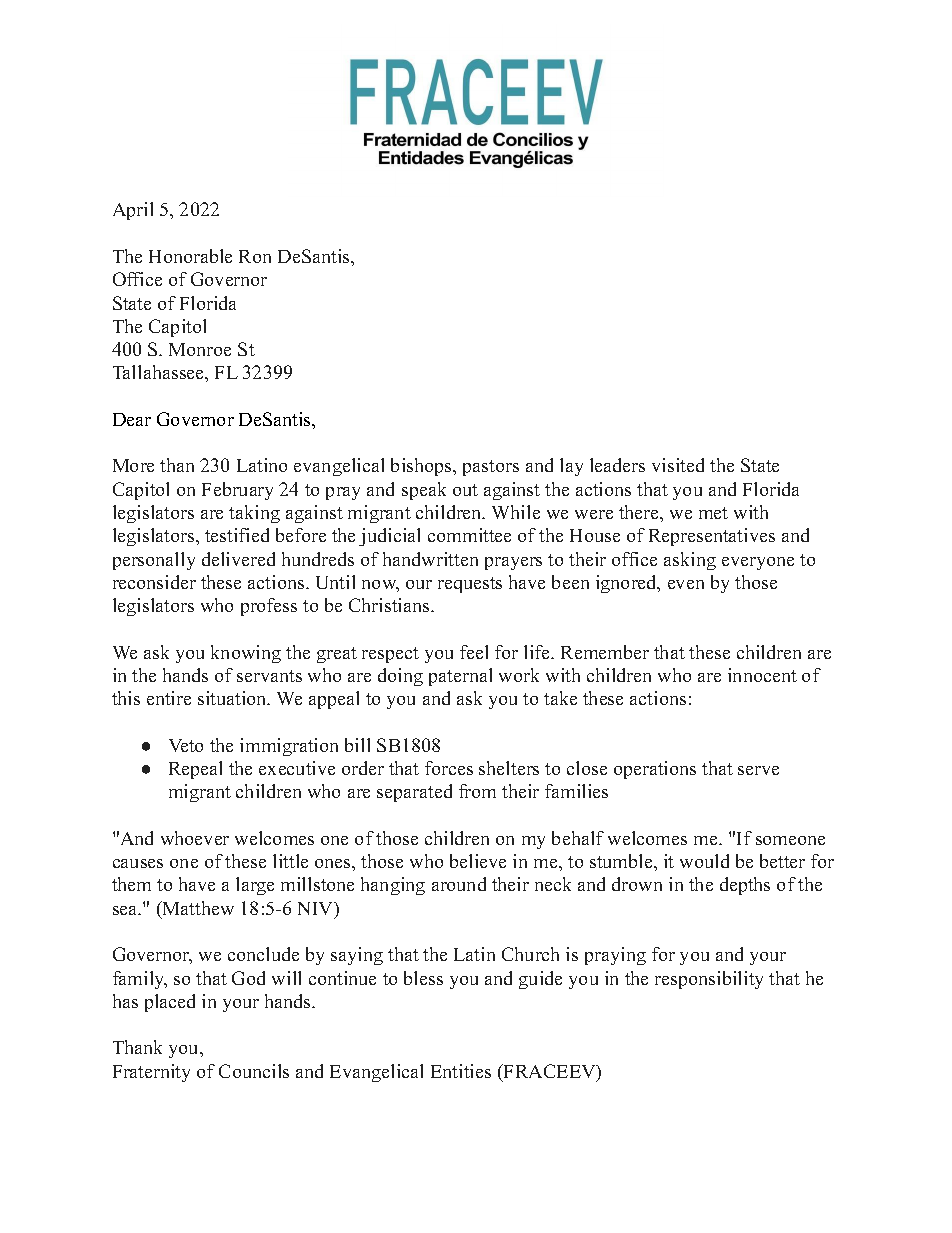 This page has height=1233, width=952. What do you see at coordinates (254, 1071) in the page?
I see `Councils` at bounding box center [254, 1071].
